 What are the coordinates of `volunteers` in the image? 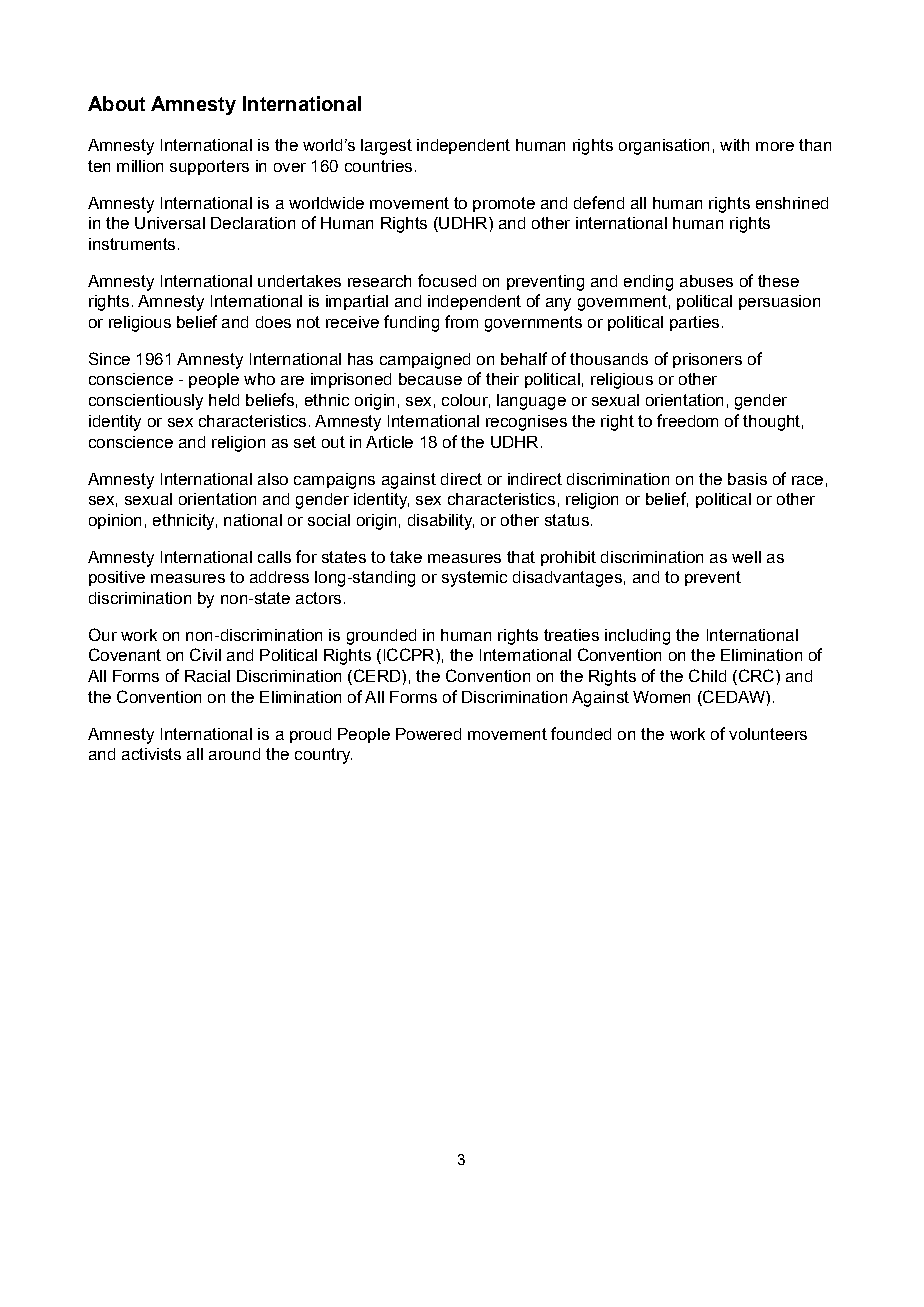 It's located at (768, 734).
